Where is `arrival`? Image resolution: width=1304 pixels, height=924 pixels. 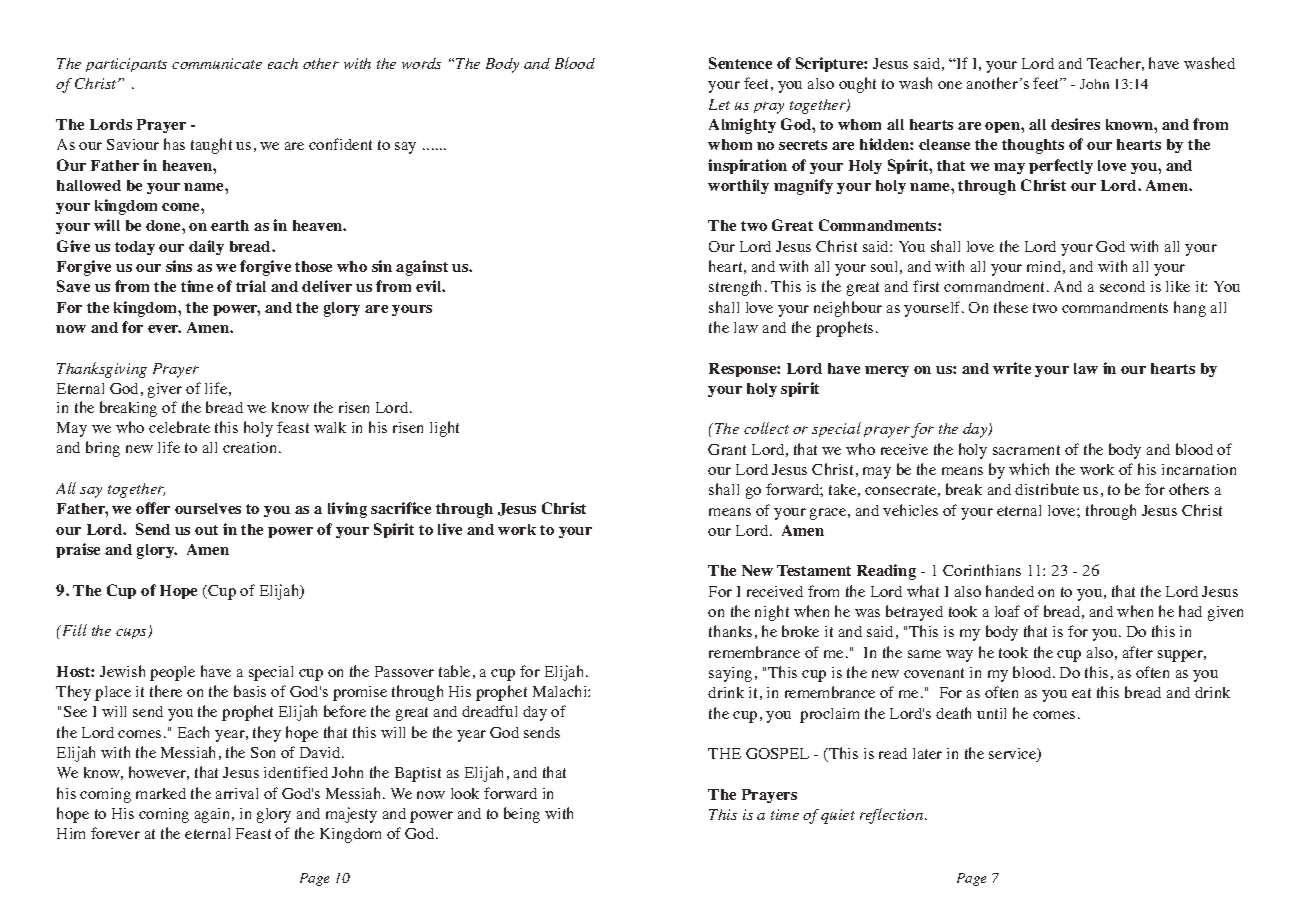
arrival is located at coordinates (237, 793).
